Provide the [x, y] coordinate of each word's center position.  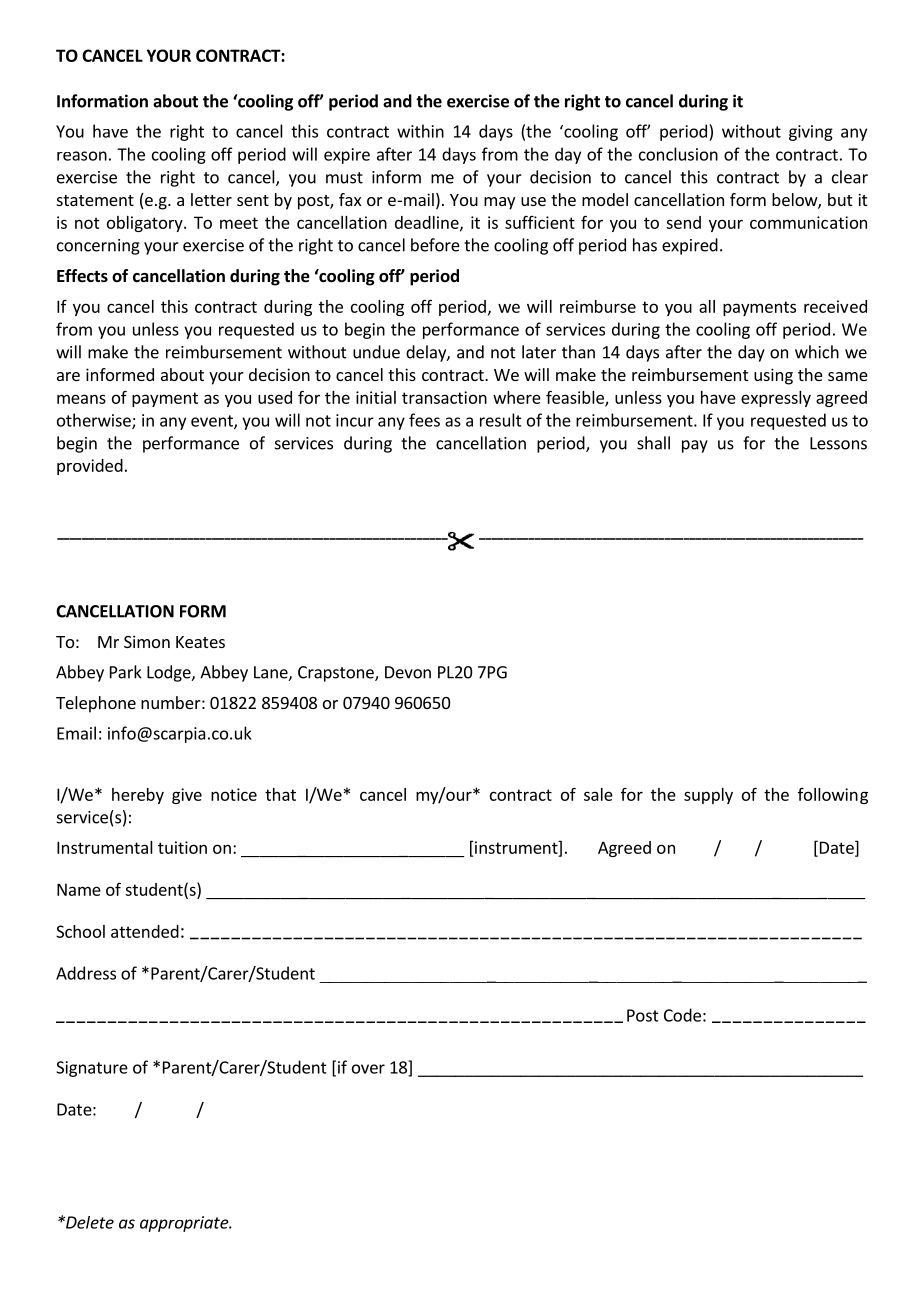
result [501, 420]
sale [598, 794]
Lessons [838, 443]
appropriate [185, 1224]
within [420, 131]
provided [90, 467]
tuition [182, 847]
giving [811, 133]
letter [211, 199]
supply [708, 796]
